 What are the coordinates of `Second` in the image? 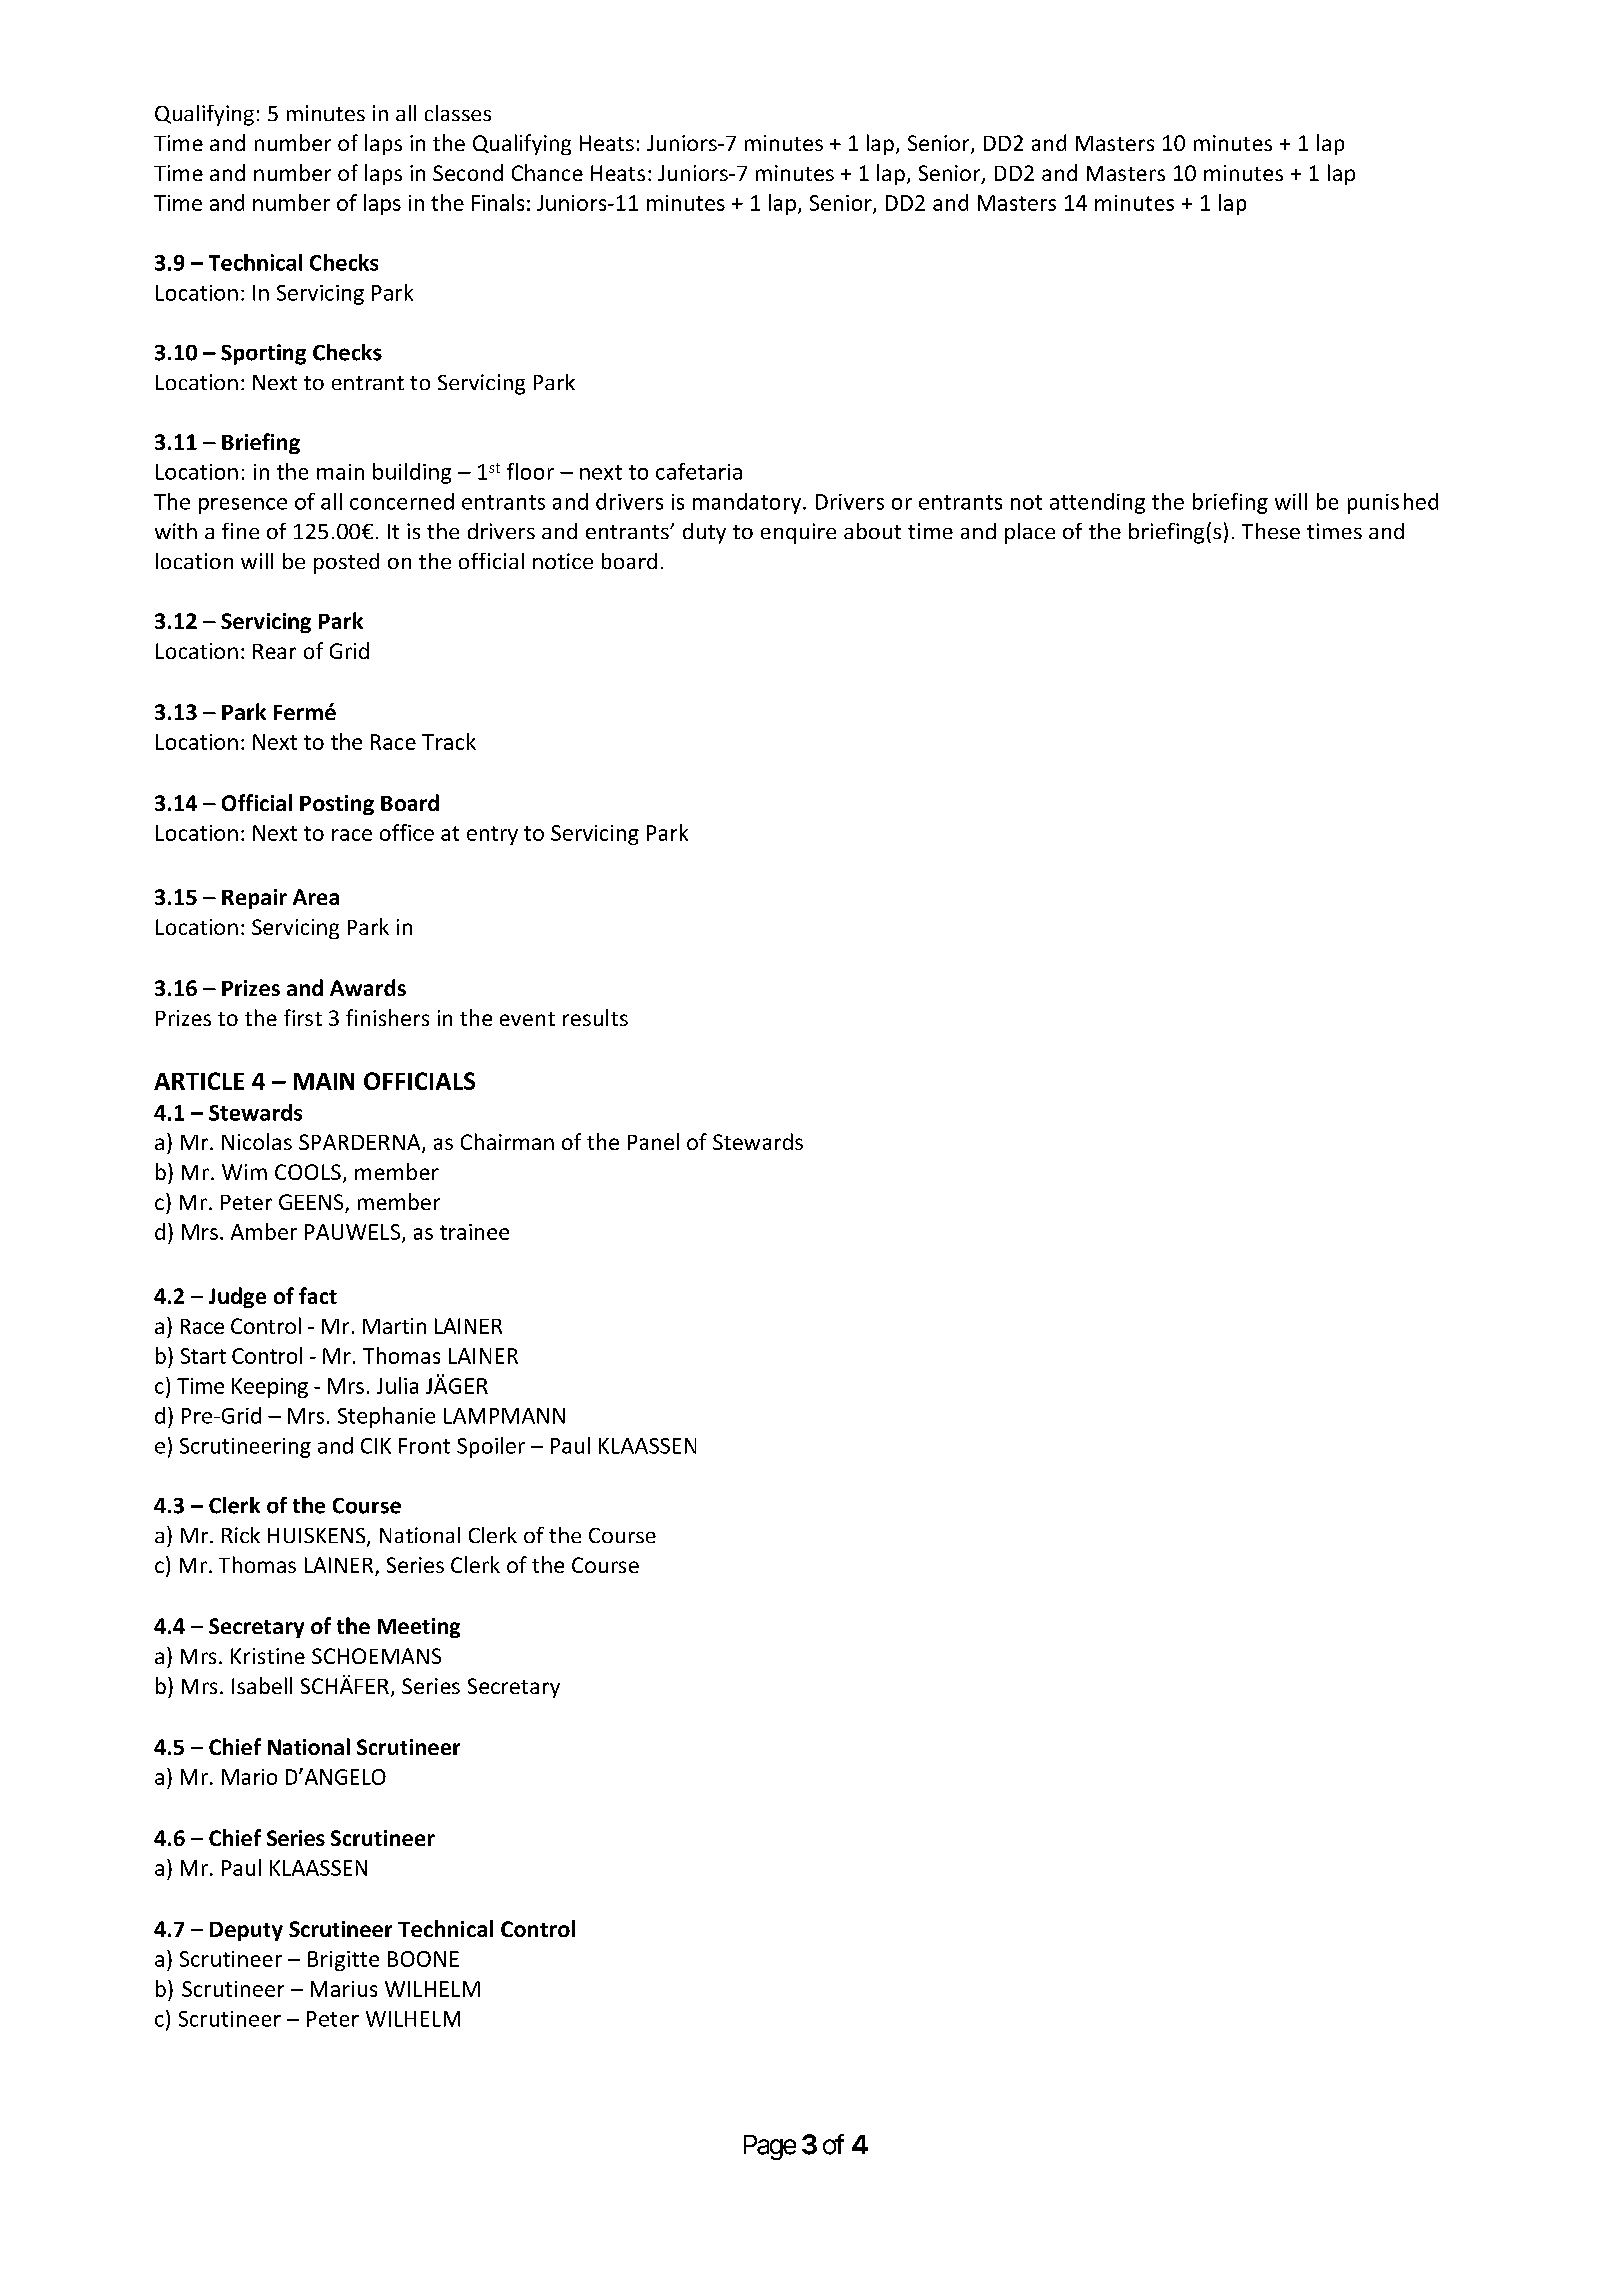 It's located at (468, 172).
